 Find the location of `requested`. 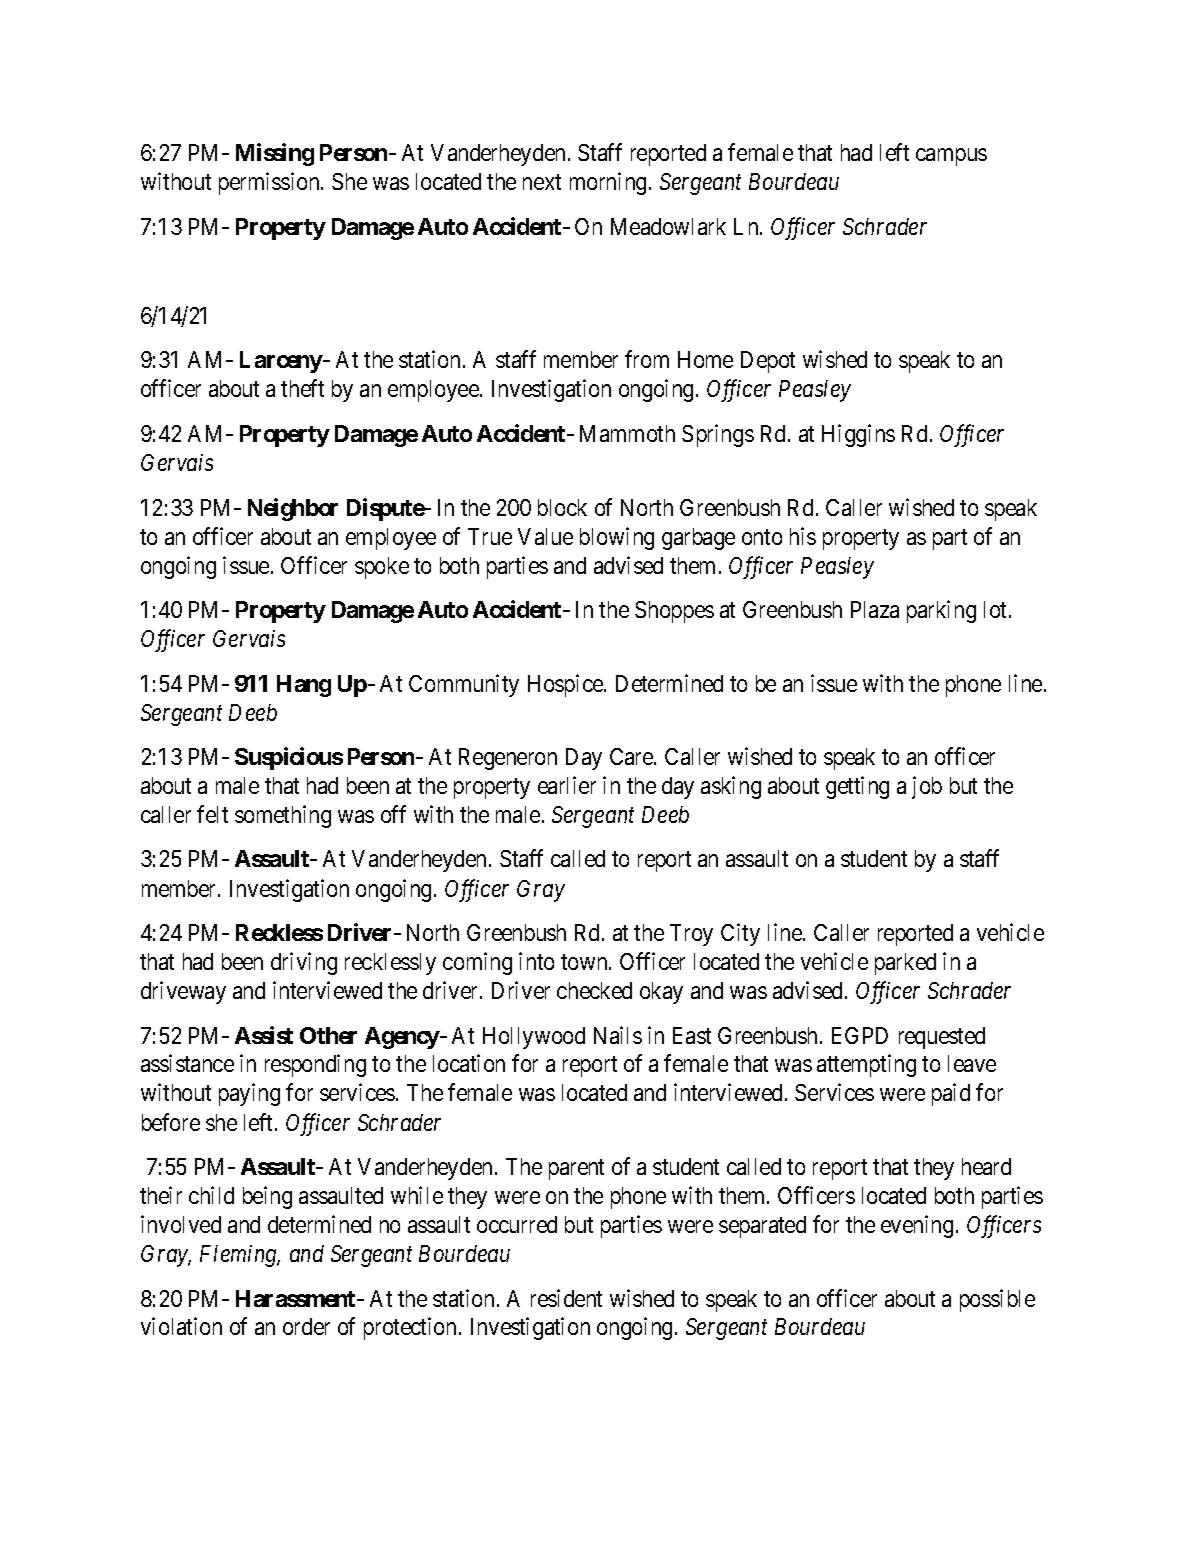

requested is located at coordinates (942, 1038).
